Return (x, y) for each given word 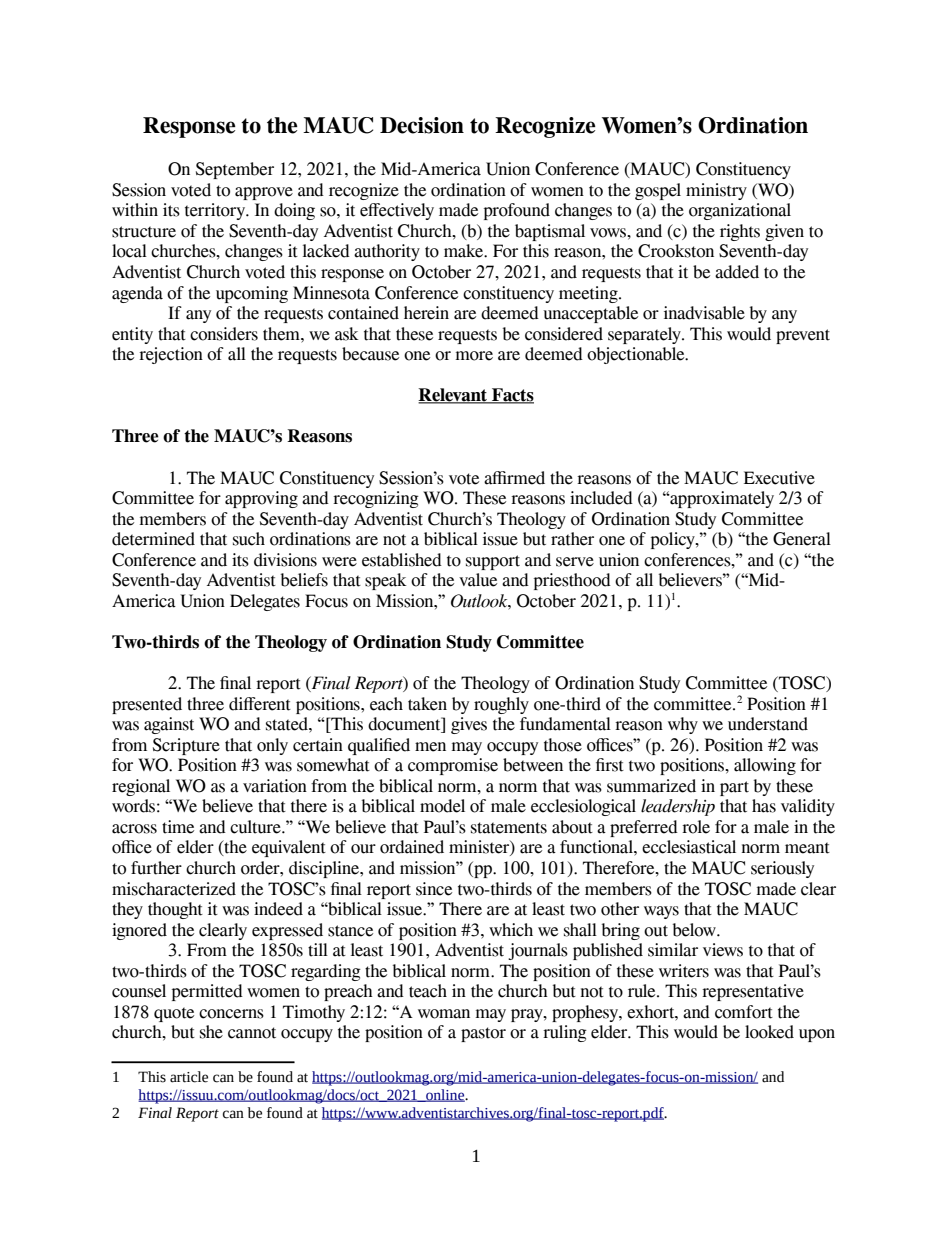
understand (768, 724)
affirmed (514, 478)
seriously (782, 869)
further (156, 868)
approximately (721, 499)
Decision (422, 125)
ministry (716, 191)
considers (224, 334)
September (235, 170)
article (189, 1077)
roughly (501, 705)
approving (261, 499)
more (474, 356)
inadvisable (704, 313)
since (434, 889)
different (260, 704)
